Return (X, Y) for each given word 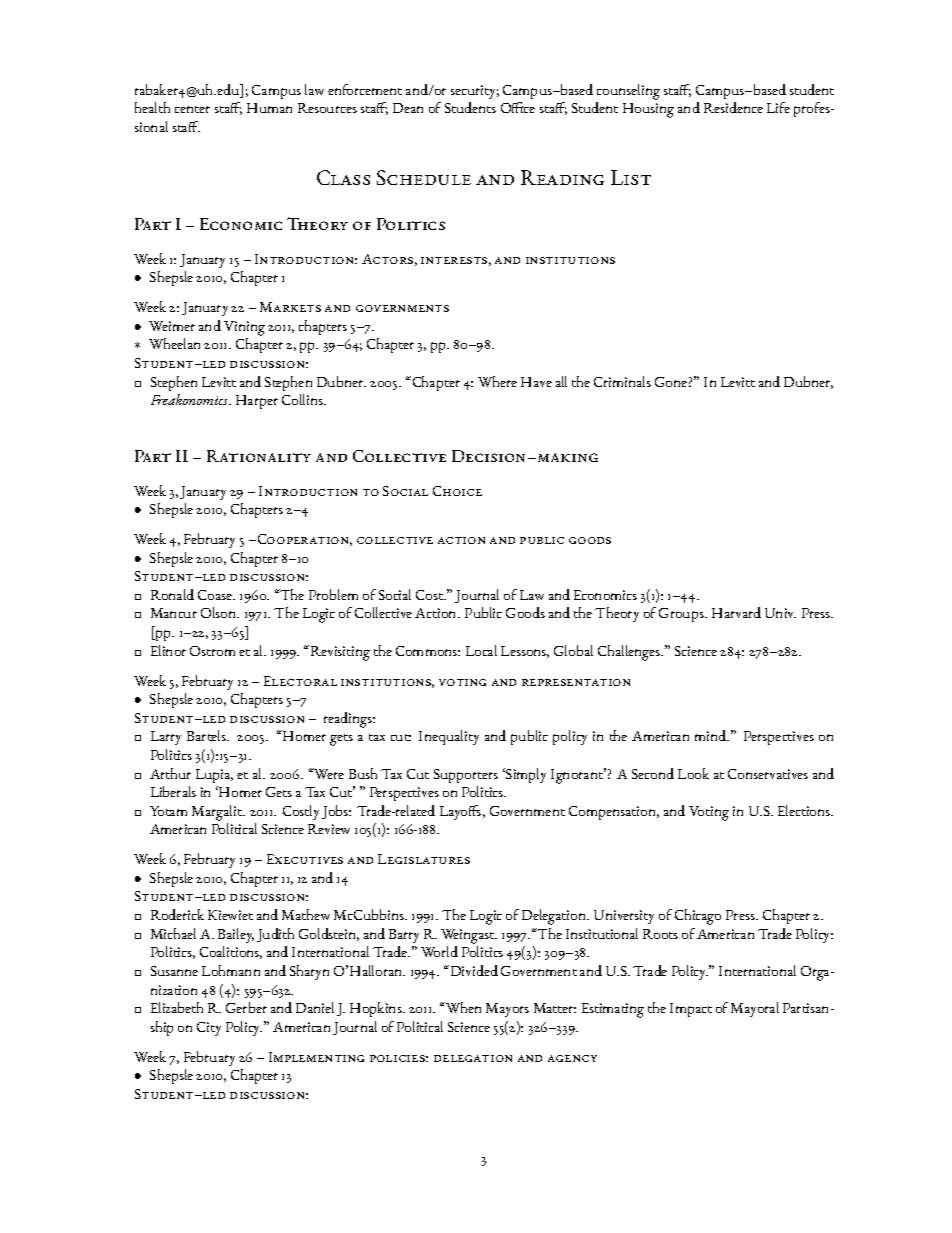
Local (481, 650)
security (475, 92)
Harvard (736, 612)
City (209, 1029)
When (462, 1007)
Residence (733, 107)
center (192, 109)
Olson (220, 612)
